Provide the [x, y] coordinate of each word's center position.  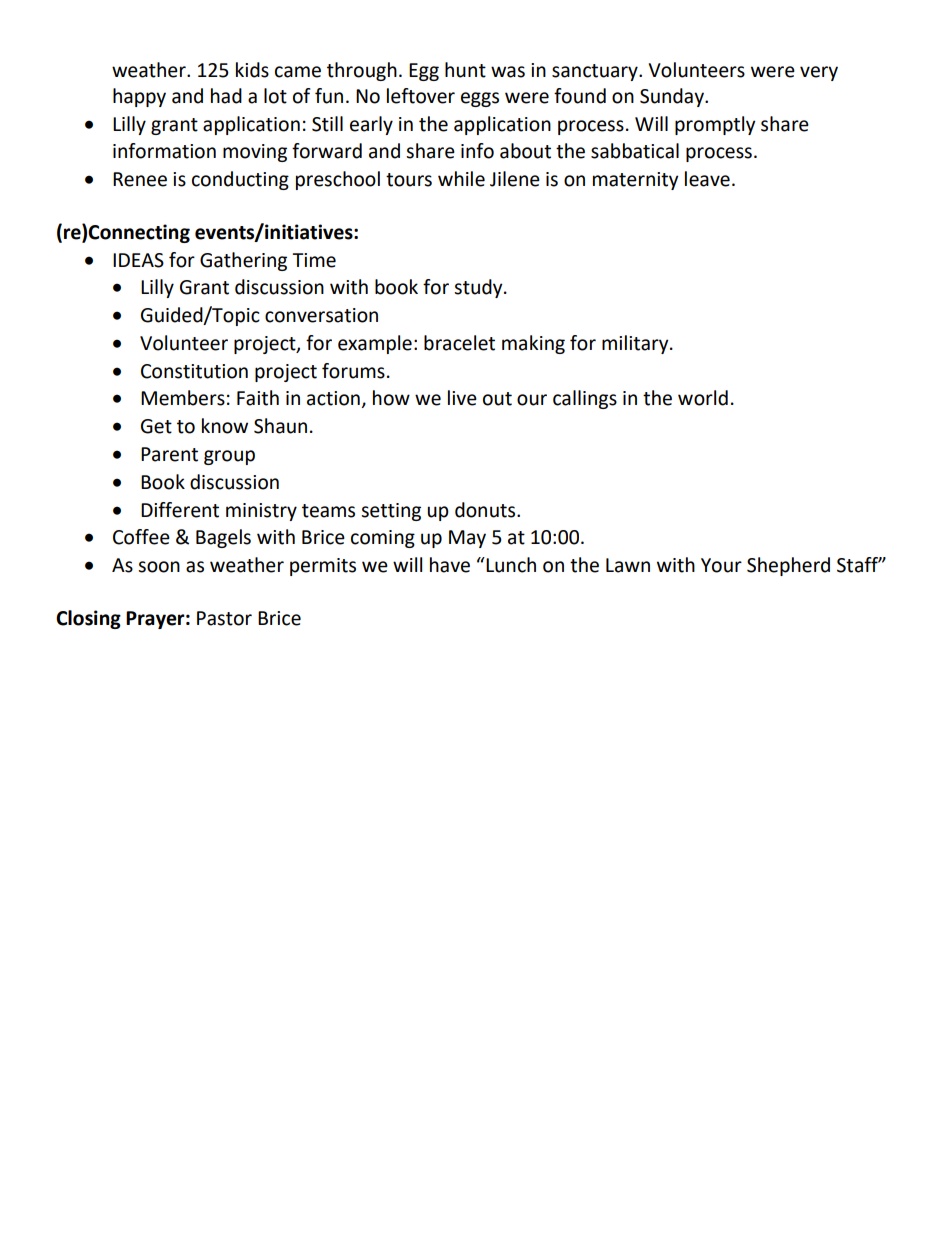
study [479, 288]
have [450, 565]
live [462, 398]
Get [156, 426]
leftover [421, 96]
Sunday [673, 97]
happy [139, 97]
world [703, 398]
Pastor [224, 618]
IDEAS [138, 260]
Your [721, 565]
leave [707, 179]
